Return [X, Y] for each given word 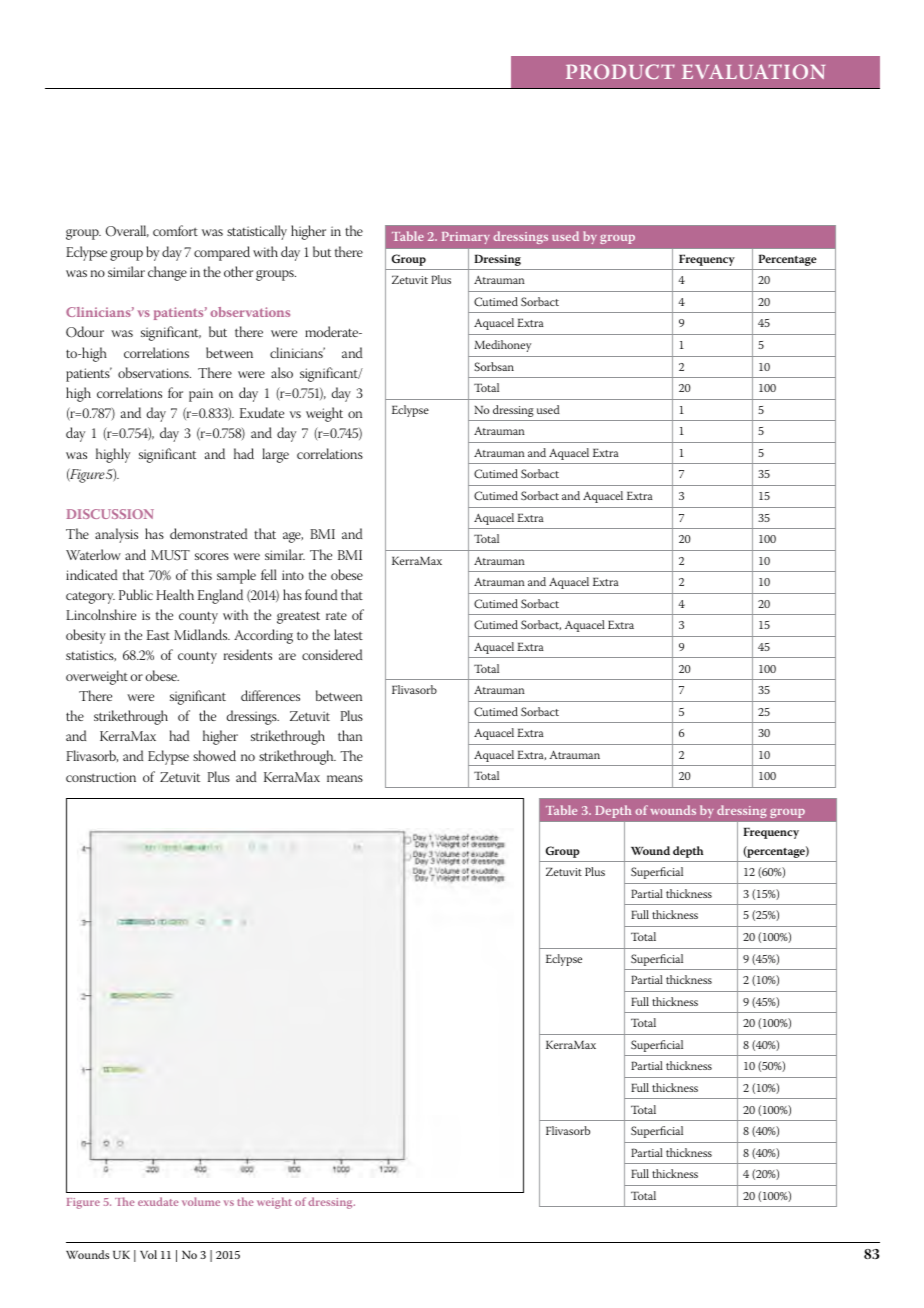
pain [201, 395]
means [345, 778]
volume [201, 1201]
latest [348, 634]
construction [101, 777]
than [350, 735]
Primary [466, 238]
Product [620, 71]
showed [214, 755]
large [275, 455]
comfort [175, 230]
